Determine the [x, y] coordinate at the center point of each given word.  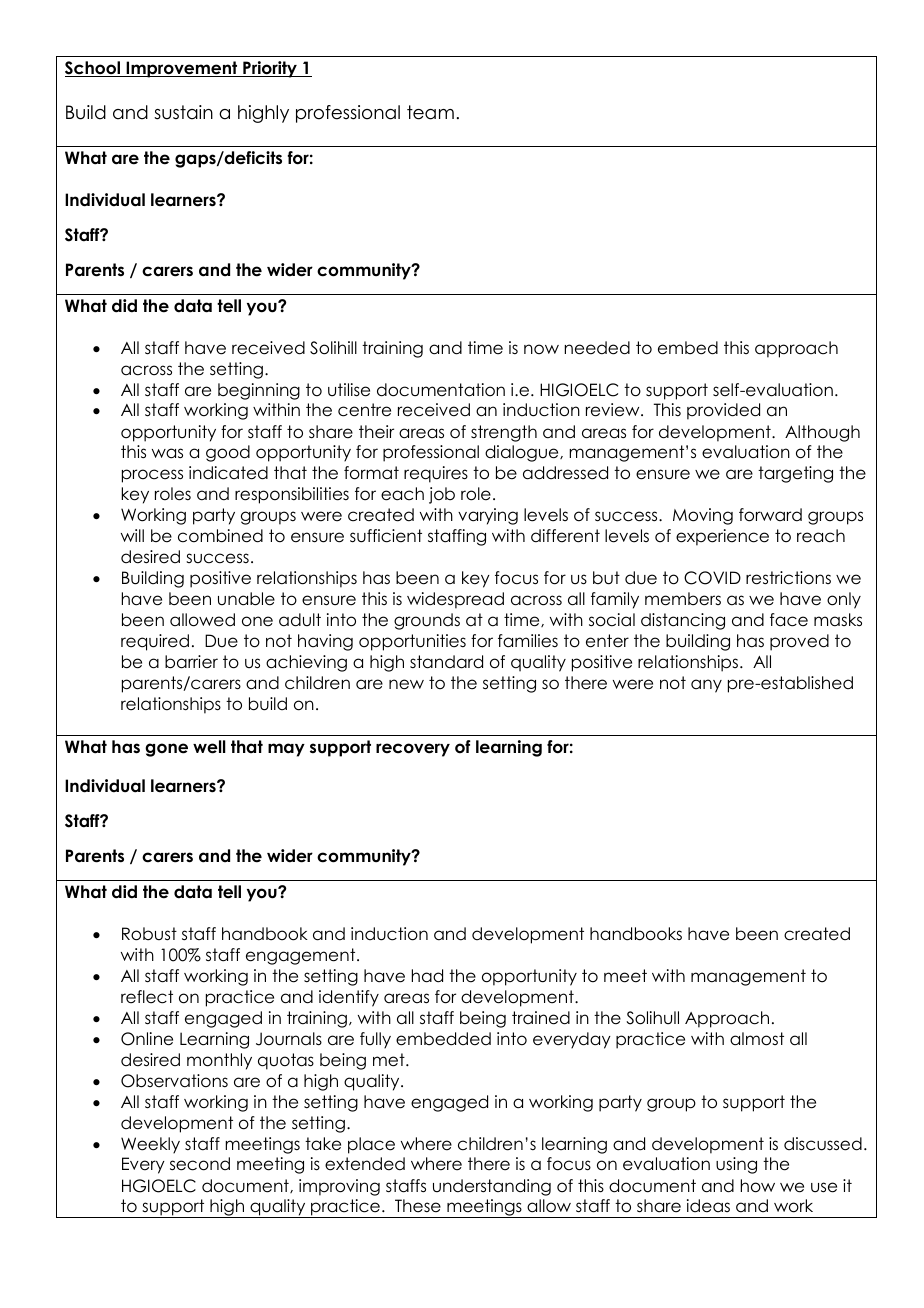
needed [597, 348]
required [155, 642]
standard [446, 662]
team [430, 112]
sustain [183, 112]
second [200, 1164]
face [789, 620]
